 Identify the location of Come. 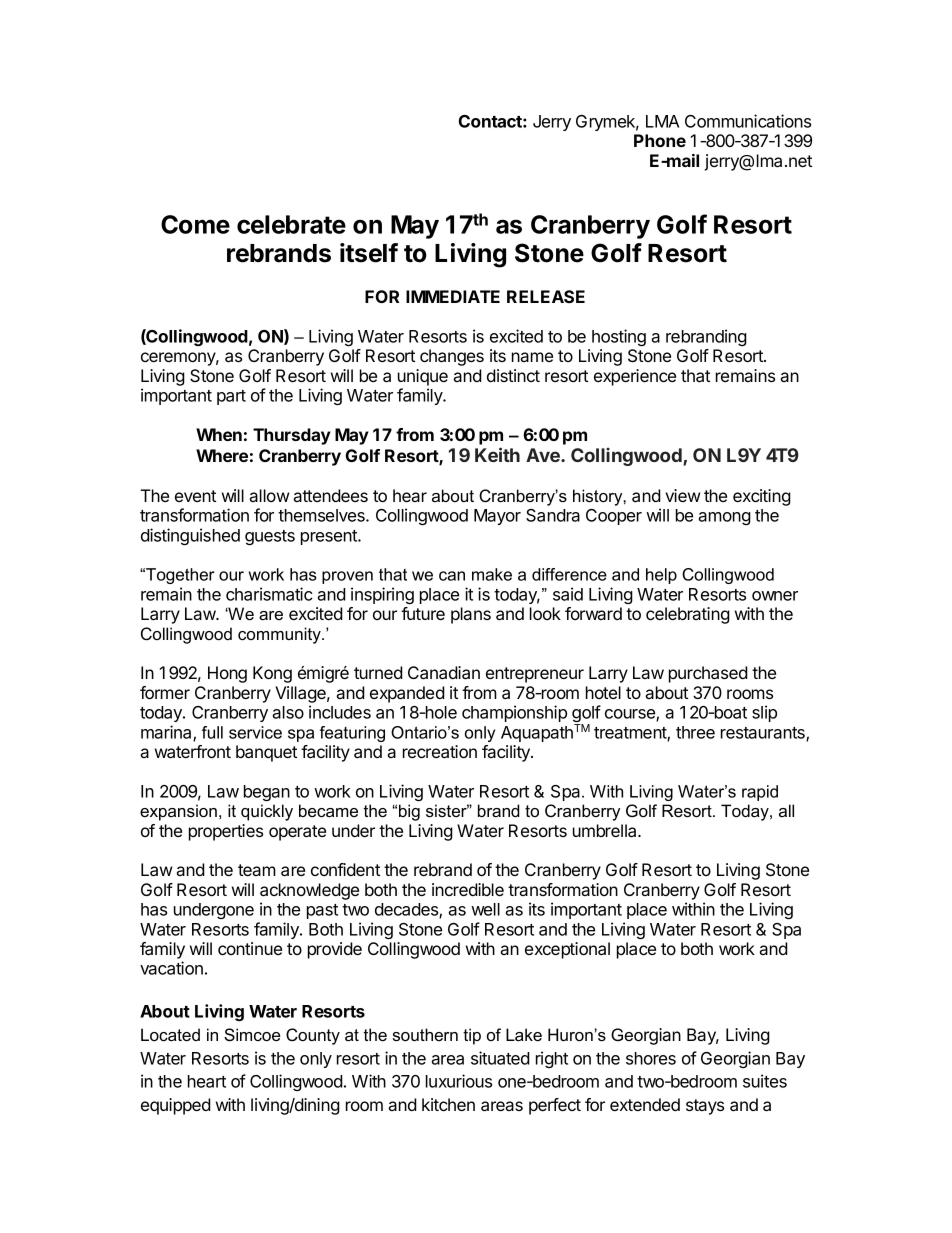
(195, 224).
